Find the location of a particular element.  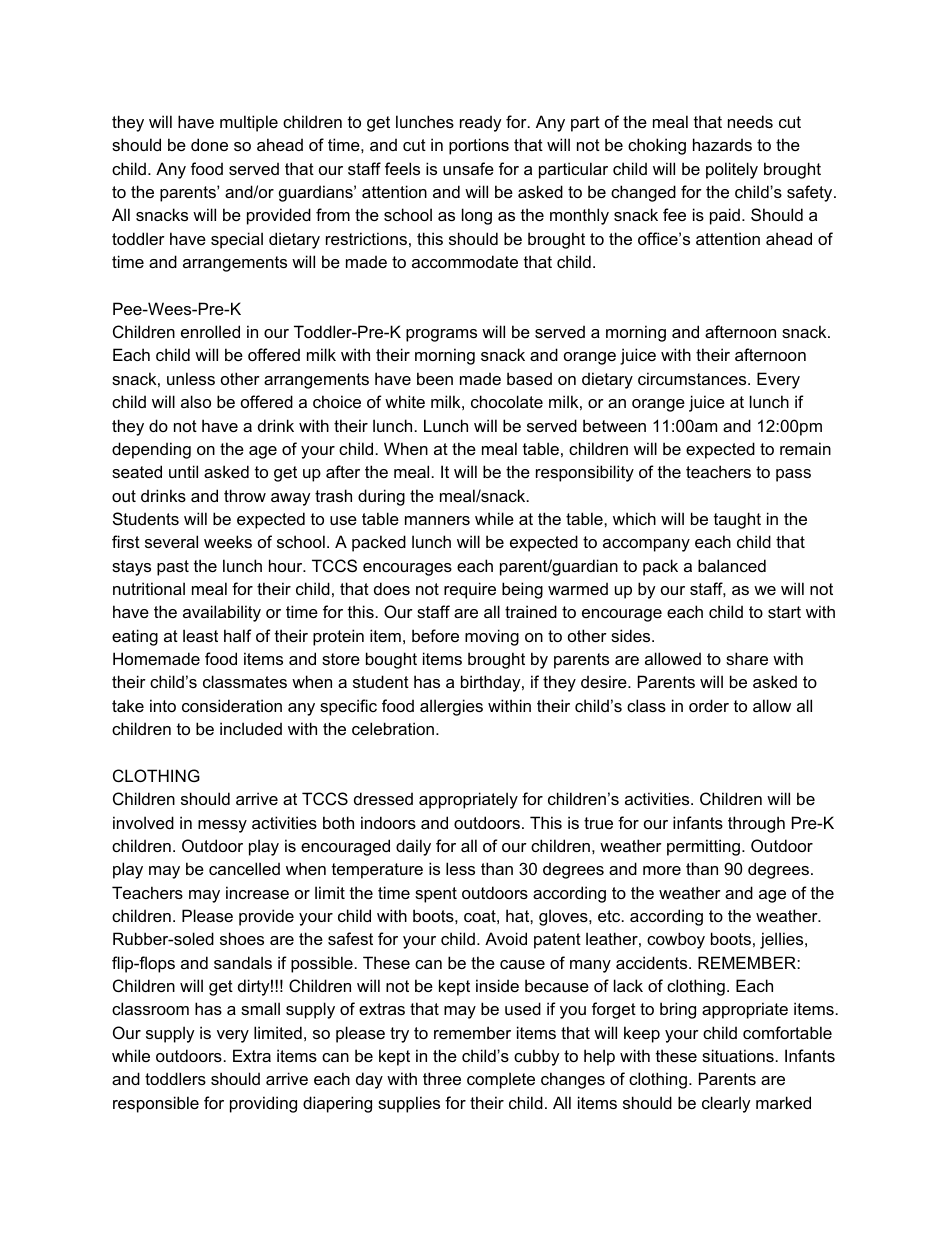

circumstances is located at coordinates (693, 378).
